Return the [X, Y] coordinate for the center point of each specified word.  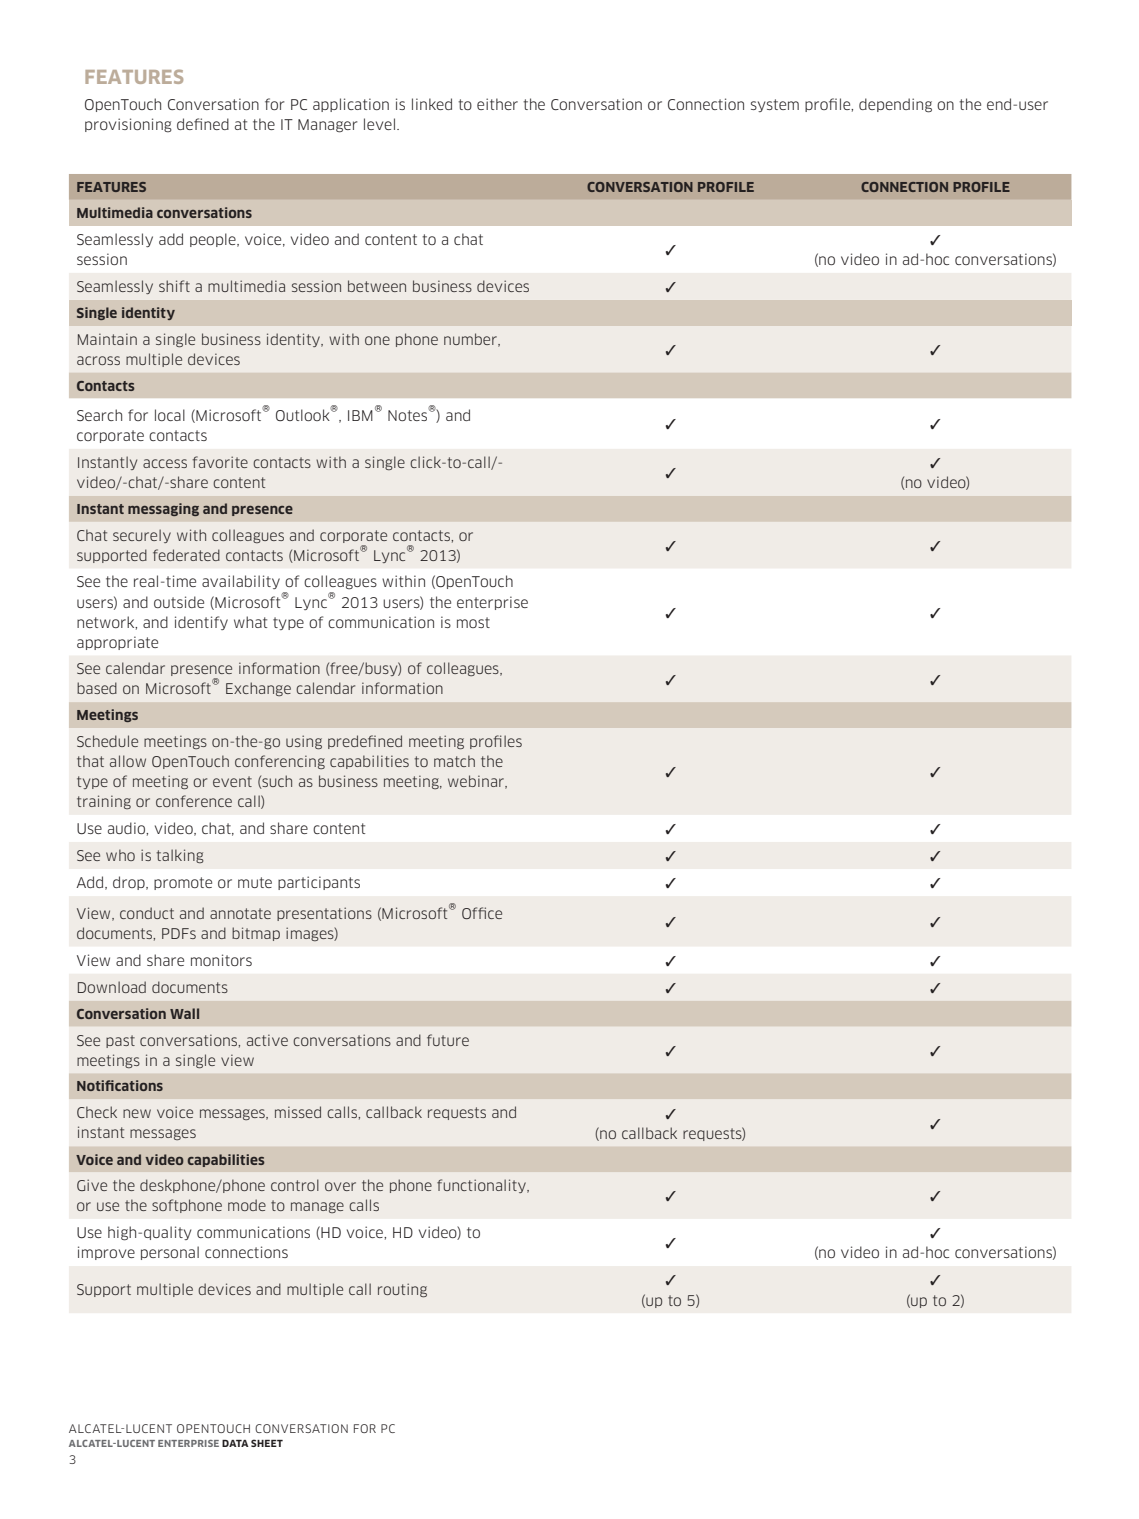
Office [482, 913]
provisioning [128, 125]
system [775, 105]
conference [194, 801]
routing [402, 1290]
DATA [235, 1443]
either [497, 104]
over [340, 1186]
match [454, 761]
